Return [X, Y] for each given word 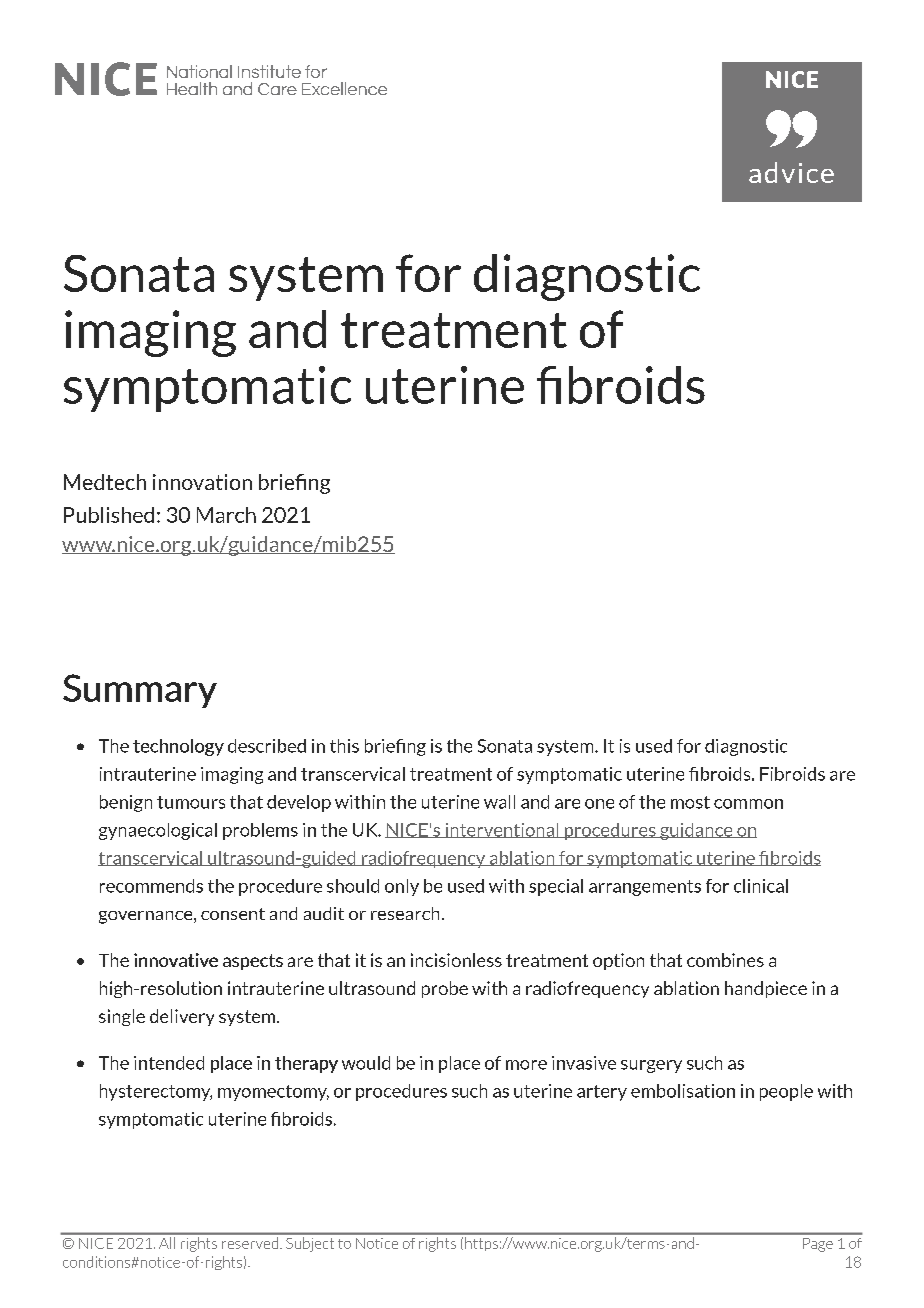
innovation [202, 482]
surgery [651, 1066]
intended [169, 1063]
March [226, 515]
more [526, 1065]
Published [109, 515]
